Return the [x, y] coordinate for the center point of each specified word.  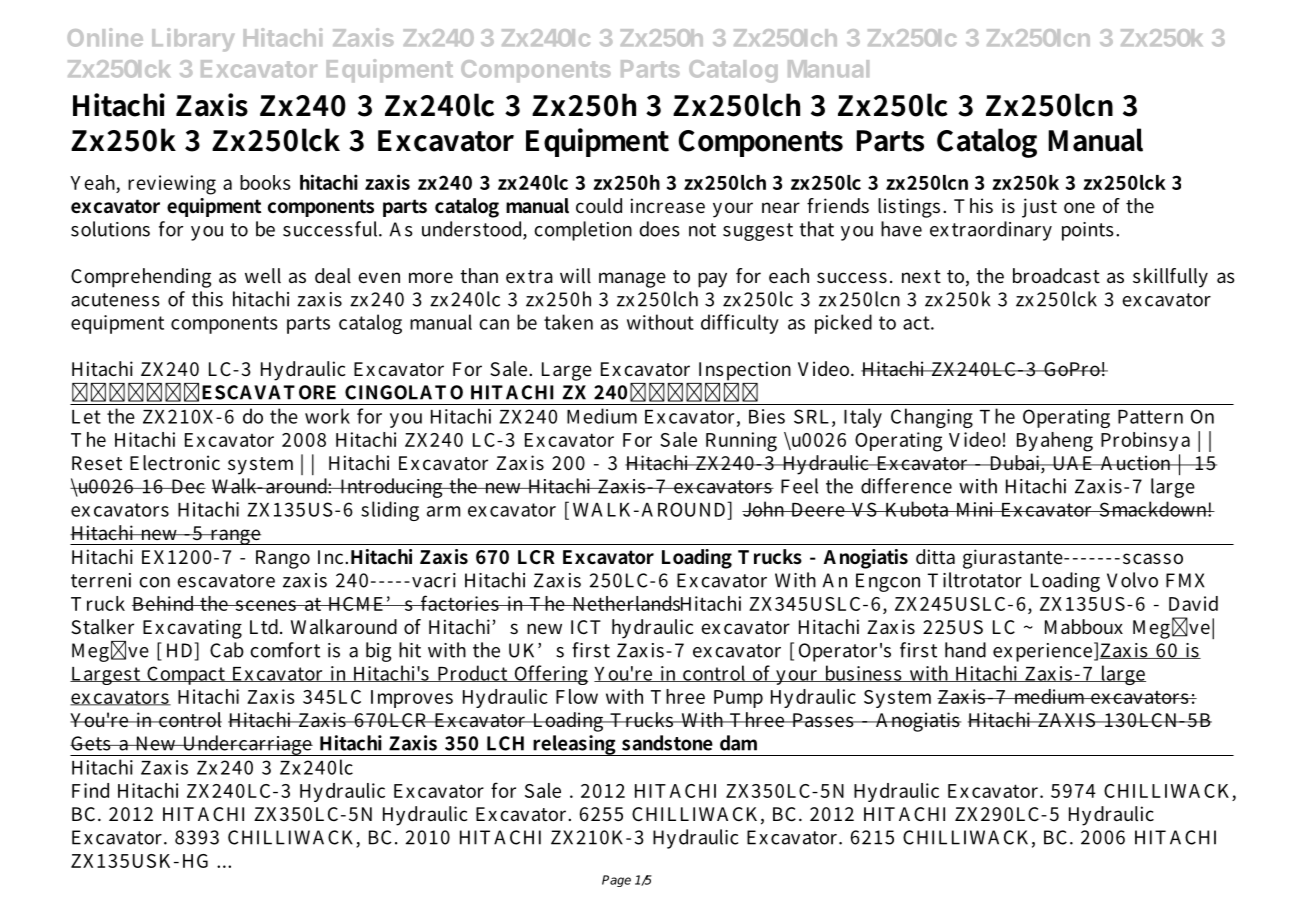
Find [90, 790]
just [1039, 208]
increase [668, 205]
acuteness [115, 300]
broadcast [1056, 275]
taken [568, 322]
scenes [266, 605]
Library [193, 40]
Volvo [1132, 580]
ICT [586, 627]
